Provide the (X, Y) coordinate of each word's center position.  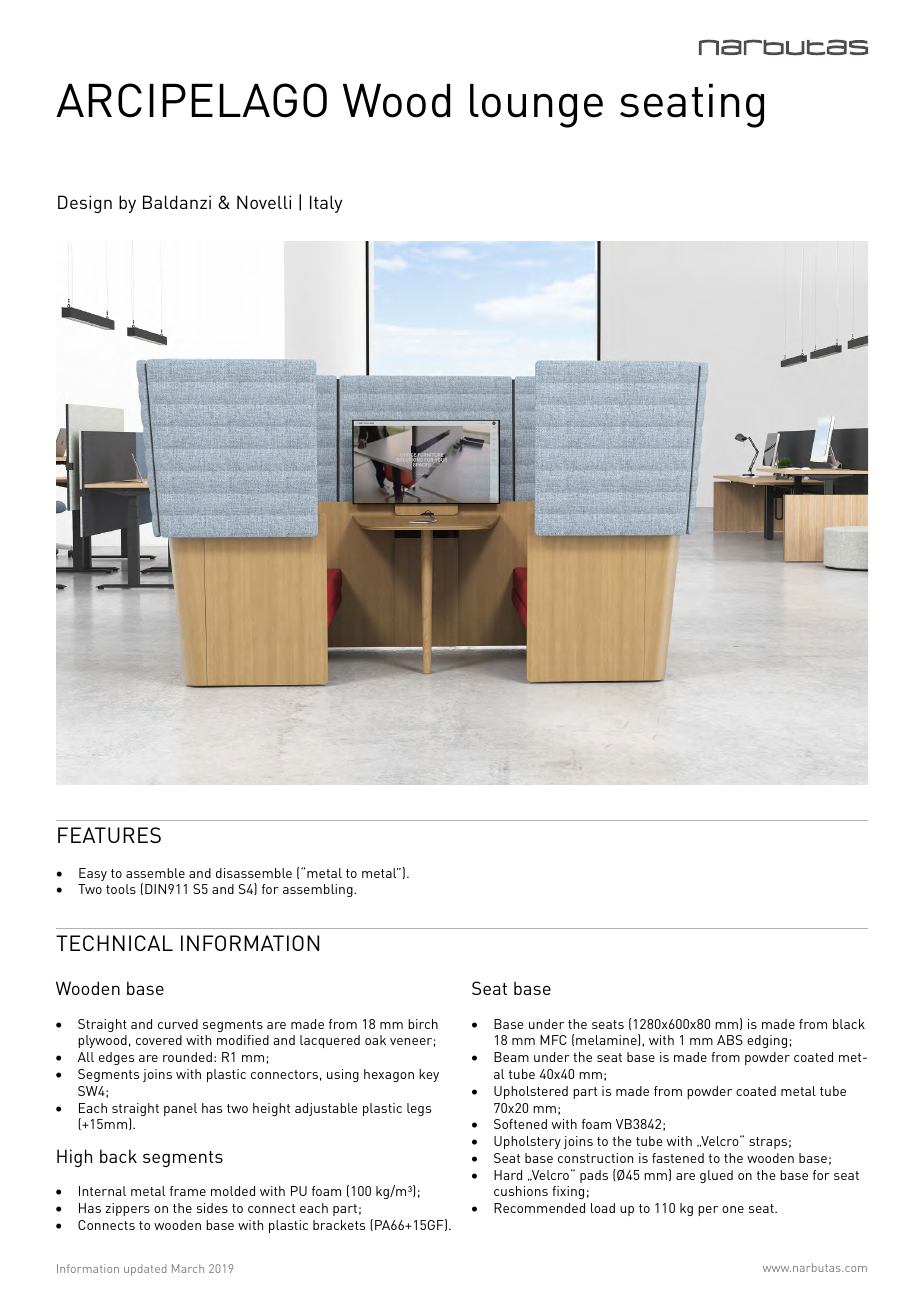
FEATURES (109, 835)
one (733, 1209)
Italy (326, 204)
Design (85, 204)
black (849, 1024)
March (188, 1268)
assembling (319, 890)
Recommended (539, 1208)
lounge (536, 106)
